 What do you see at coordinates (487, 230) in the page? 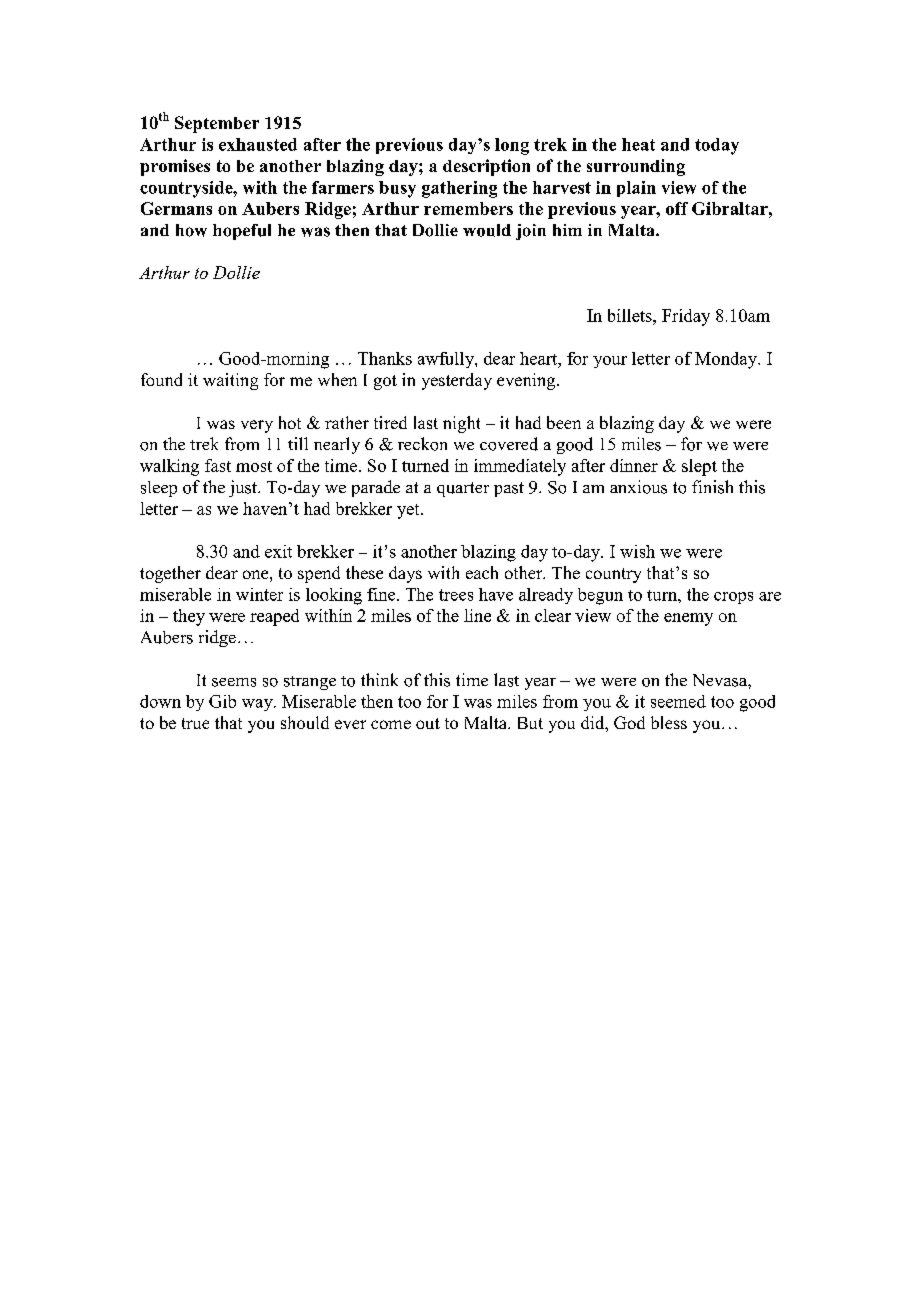
I see `would` at bounding box center [487, 230].
